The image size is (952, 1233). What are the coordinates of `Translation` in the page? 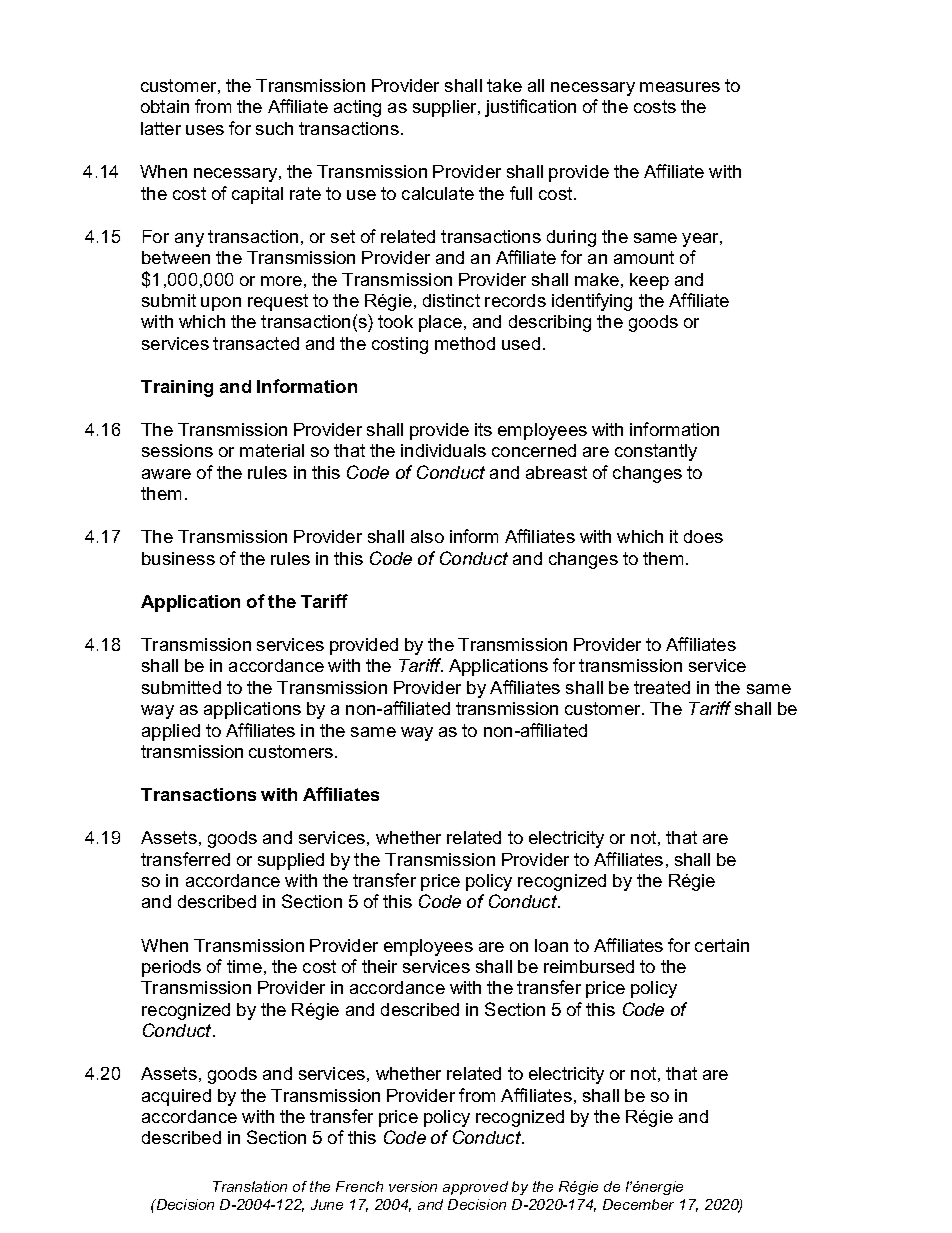 It's located at (250, 1186).
